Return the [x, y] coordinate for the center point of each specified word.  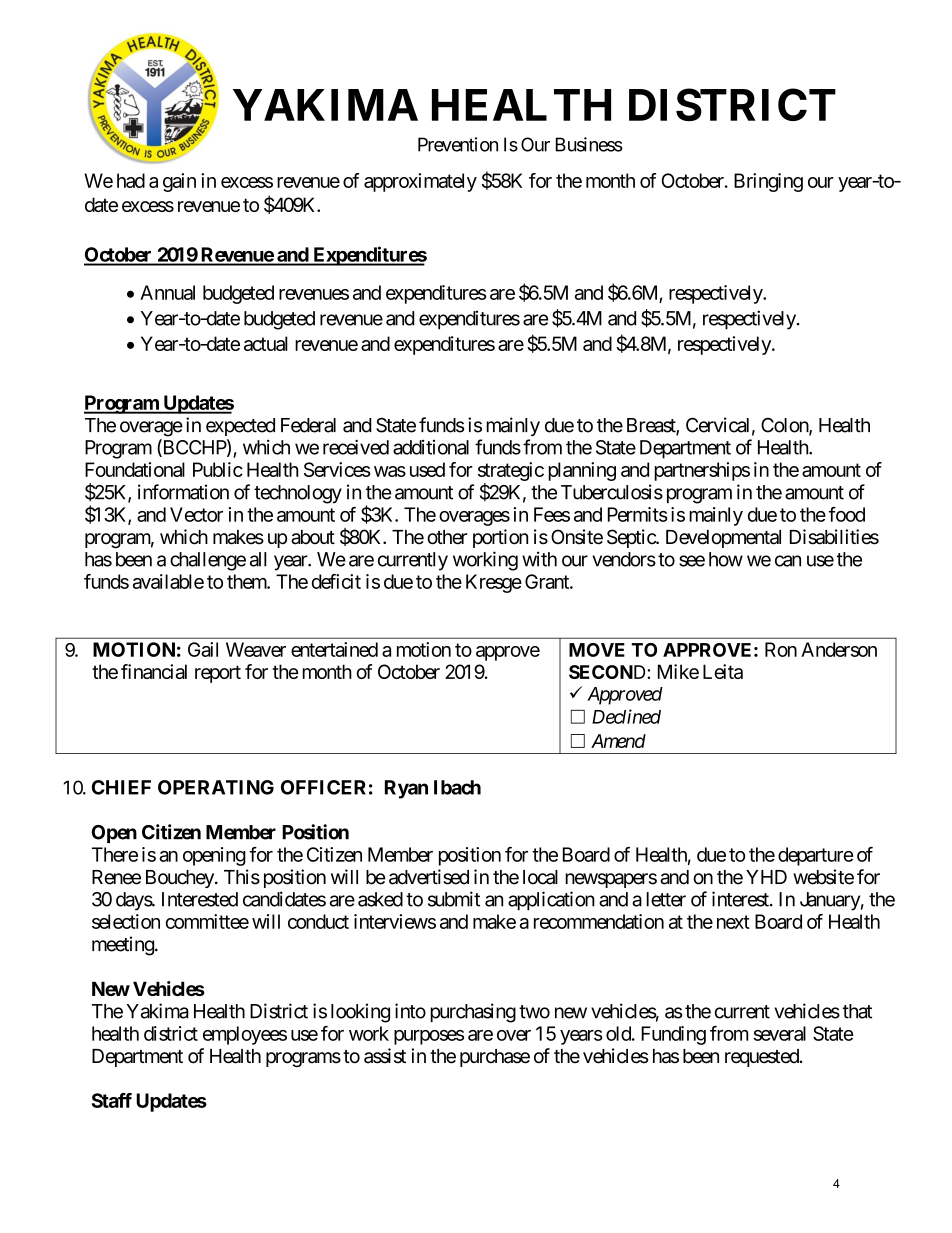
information [183, 492]
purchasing [473, 1013]
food [847, 514]
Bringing [768, 182]
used [427, 469]
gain [179, 182]
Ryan [406, 789]
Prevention [458, 144]
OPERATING [216, 787]
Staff [112, 1100]
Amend [618, 741]
